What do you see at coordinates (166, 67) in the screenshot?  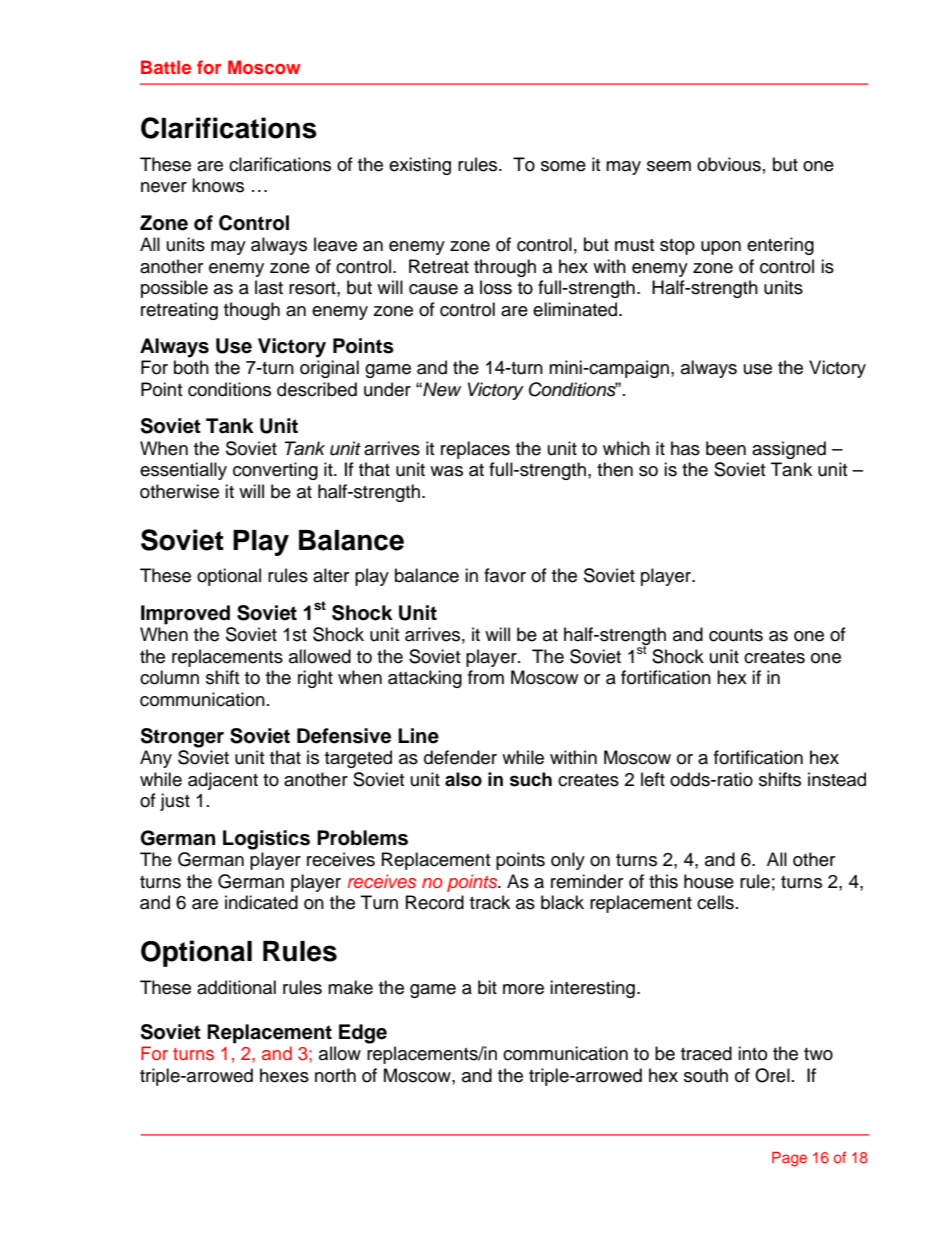 I see `Battle` at bounding box center [166, 67].
